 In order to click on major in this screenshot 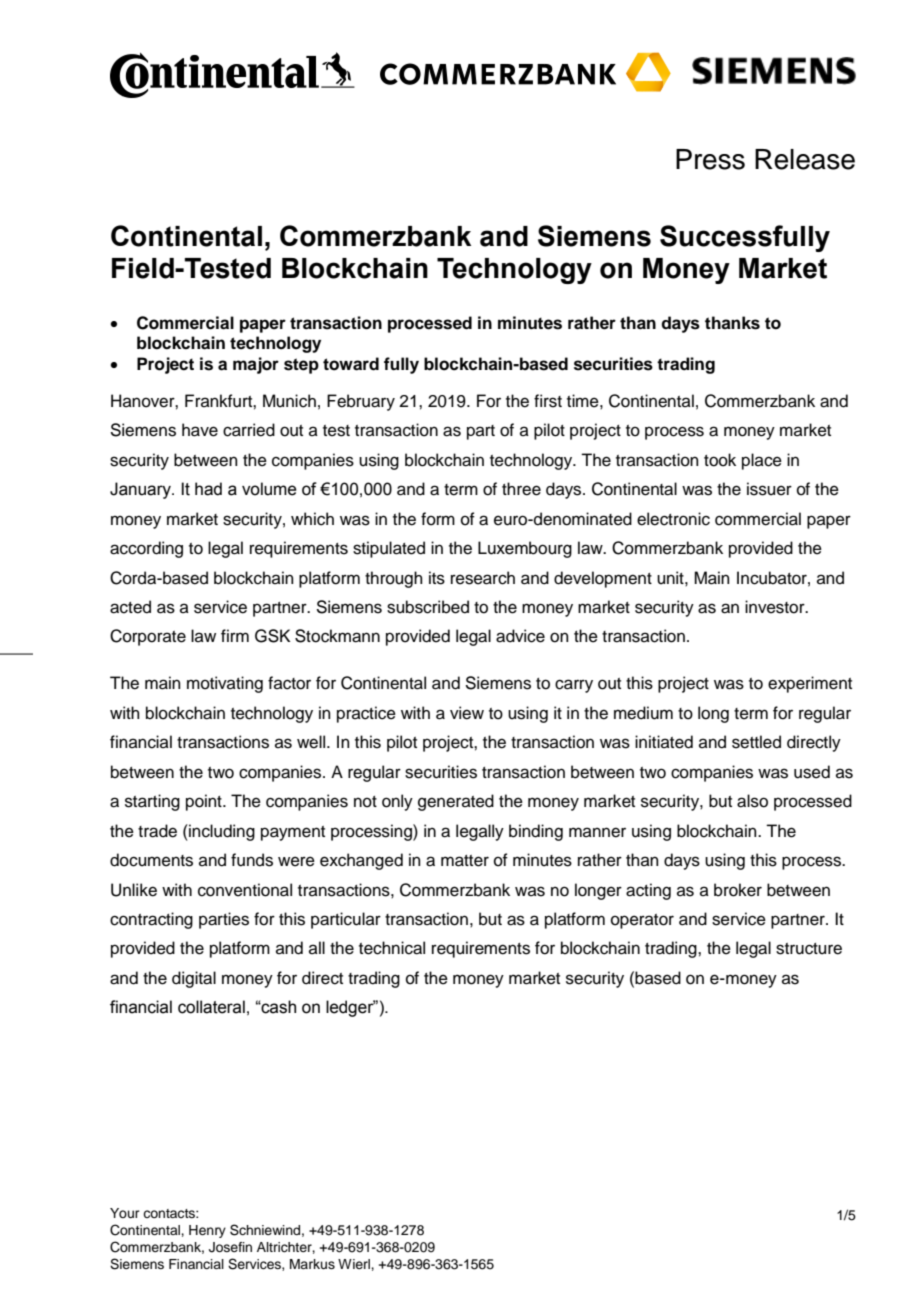, I will do `click(256, 365)`.
